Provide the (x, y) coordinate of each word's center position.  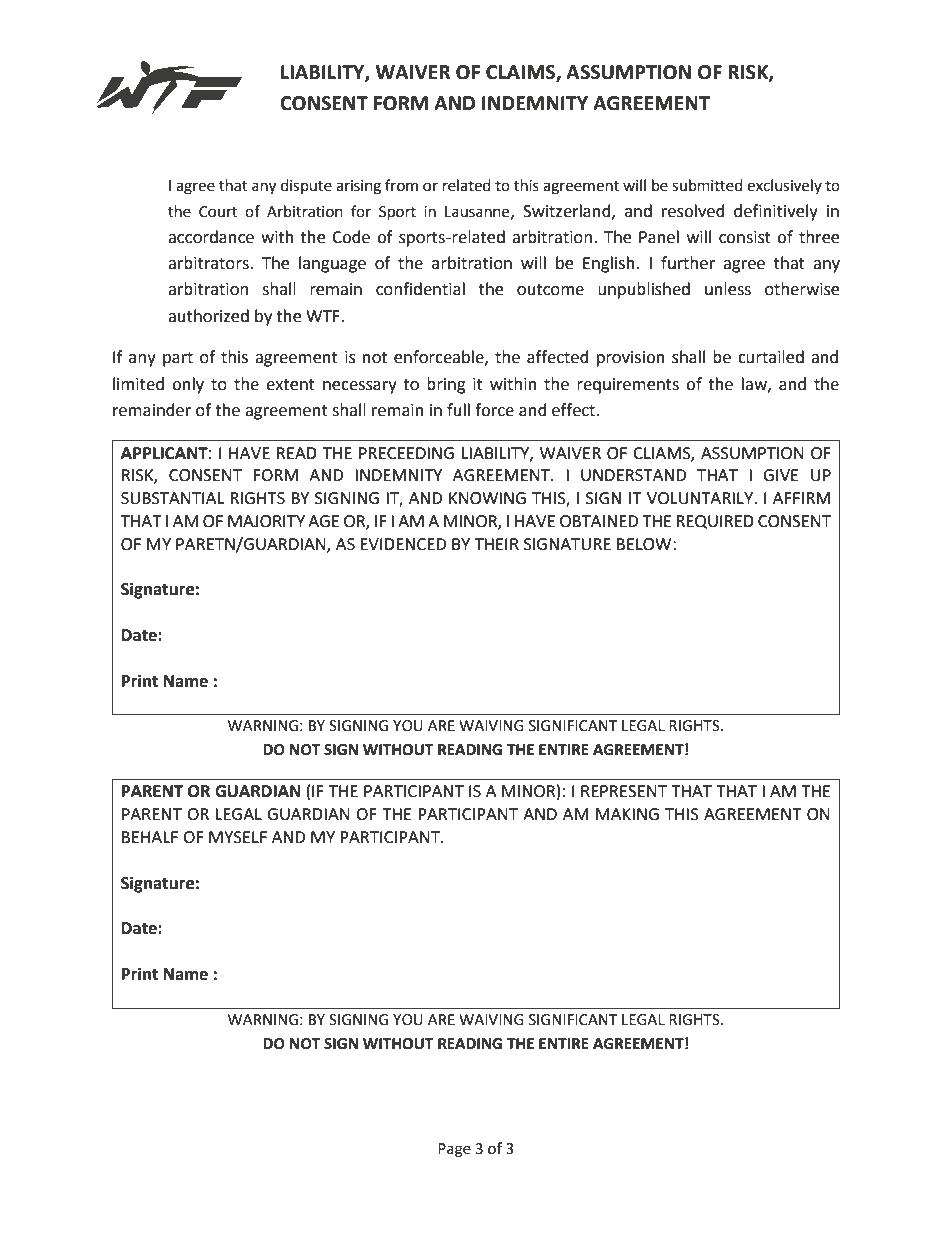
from (401, 185)
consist (745, 237)
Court (218, 212)
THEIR (497, 544)
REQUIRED (715, 522)
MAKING (627, 814)
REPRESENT (624, 791)
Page (454, 1150)
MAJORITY (266, 521)
